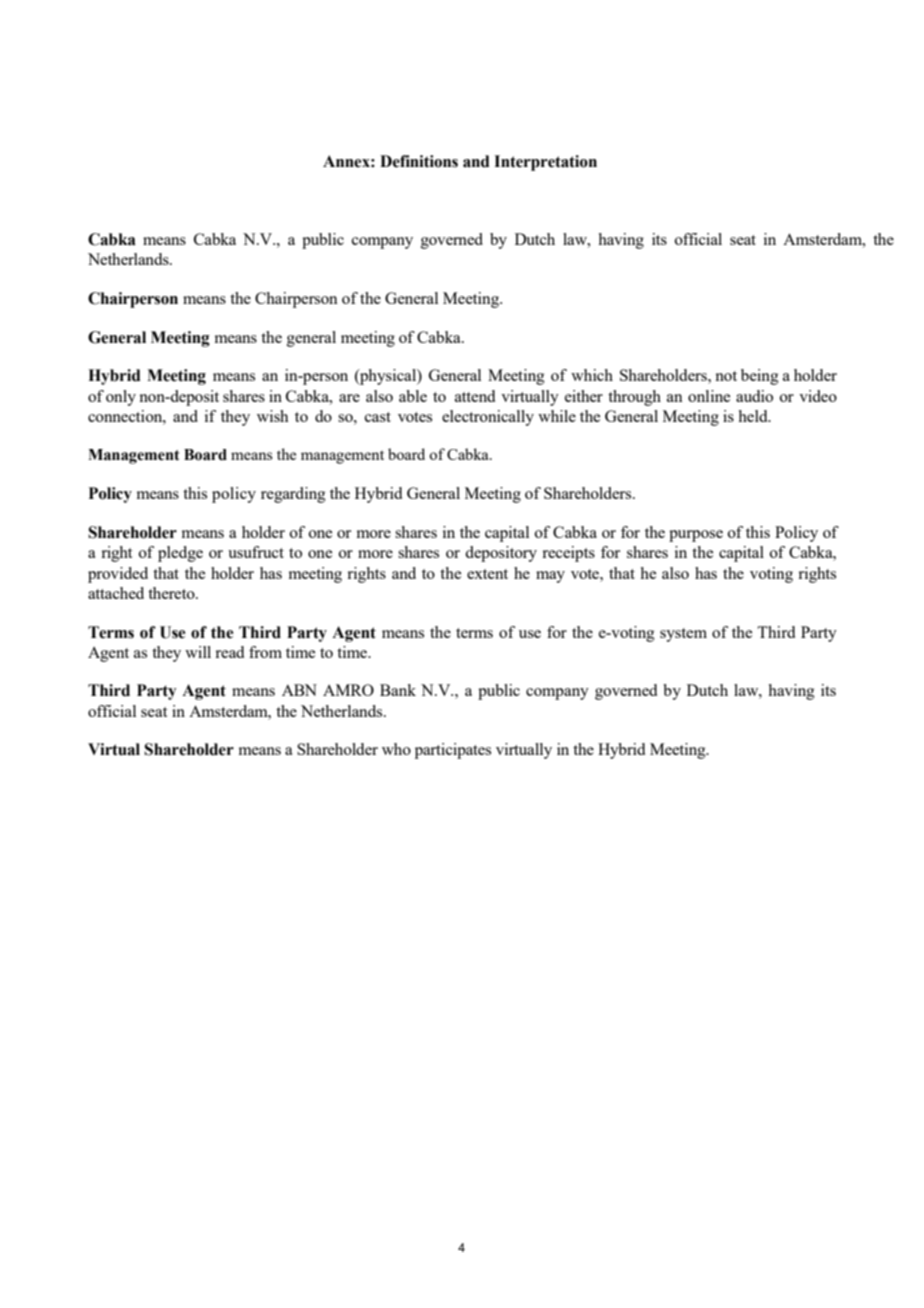 The width and height of the image is (924, 1308). Describe the element at coordinates (726, 376) in the image. I see `not` at that location.
